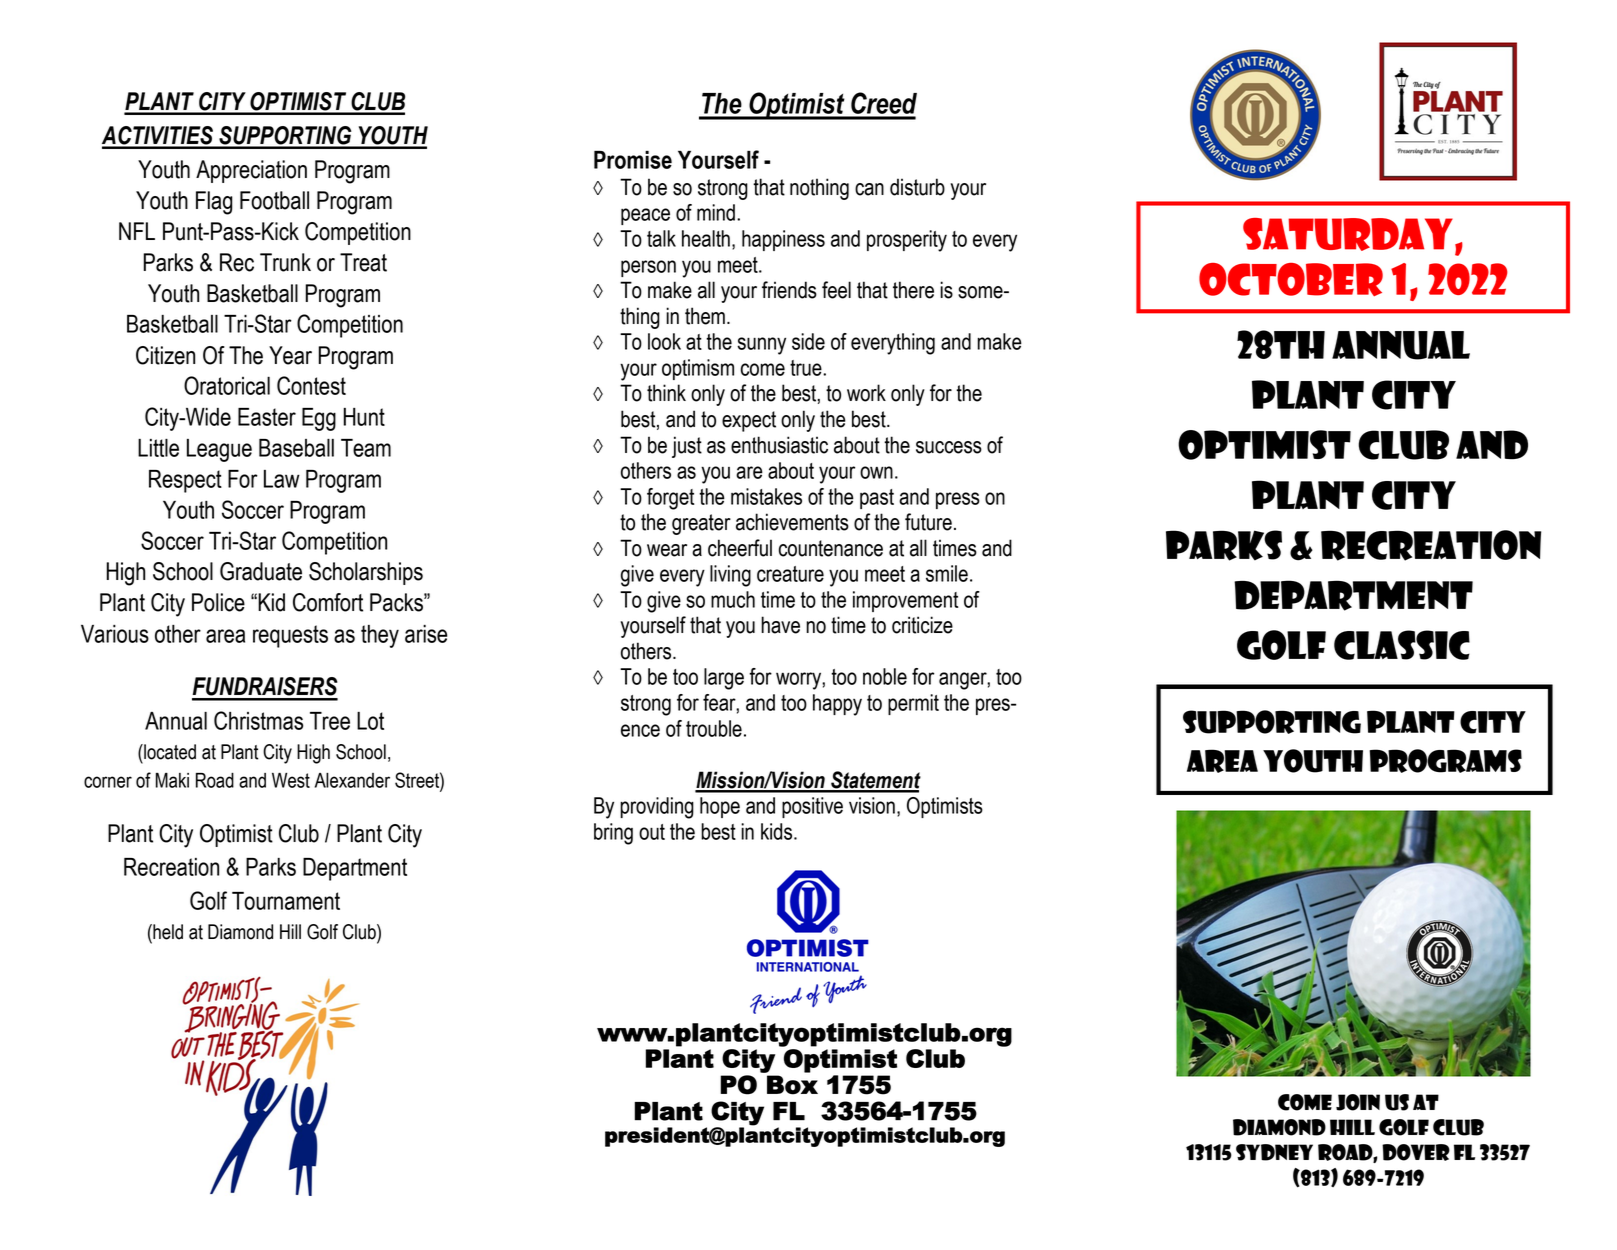 The height and width of the document is (1250, 1617). Describe the element at coordinates (274, 200) in the document. I see `Football` at that location.
